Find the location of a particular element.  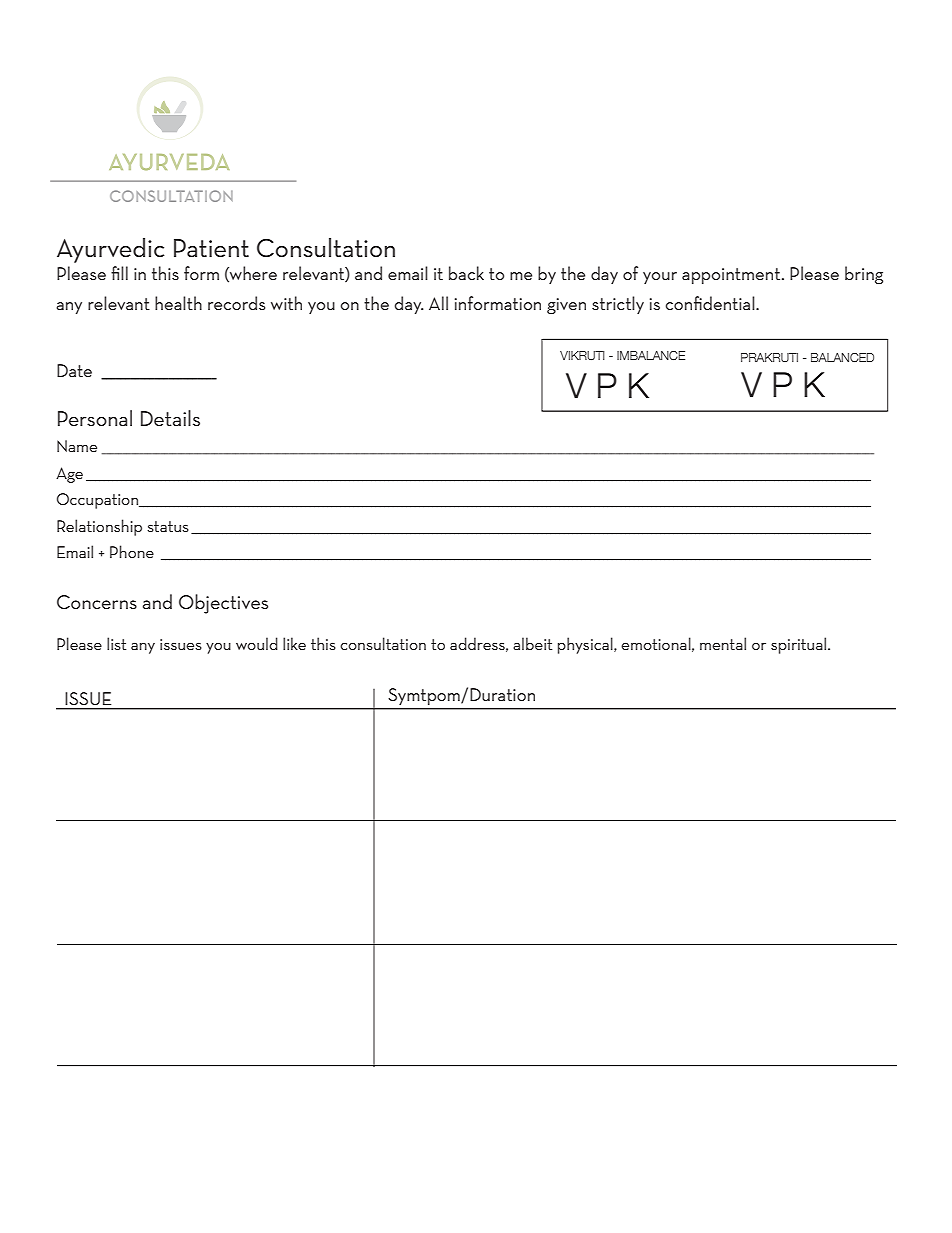

list is located at coordinates (116, 643).
